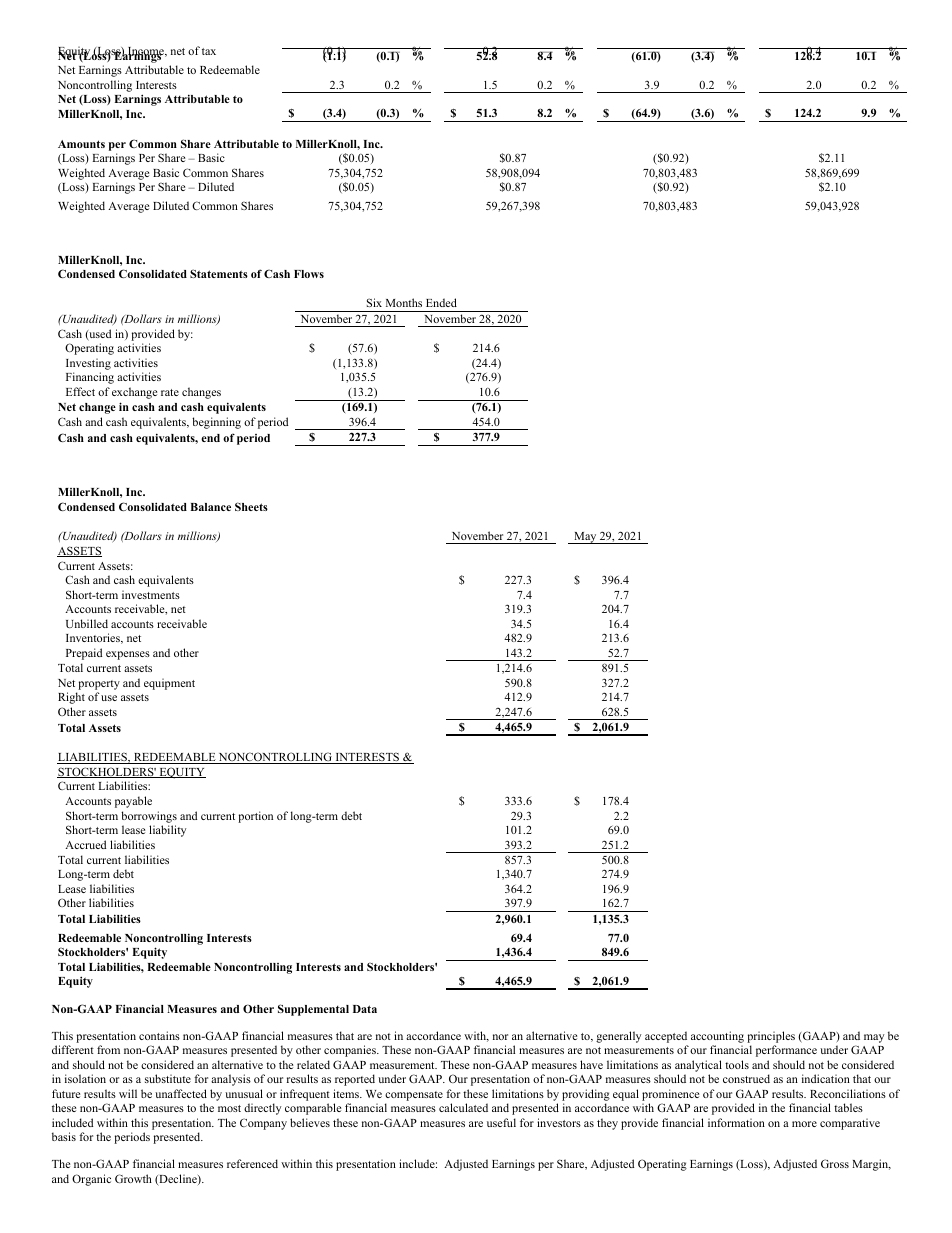 The width and height of the image is (952, 1233). Describe the element at coordinates (133, 802) in the image. I see `payable` at that location.
